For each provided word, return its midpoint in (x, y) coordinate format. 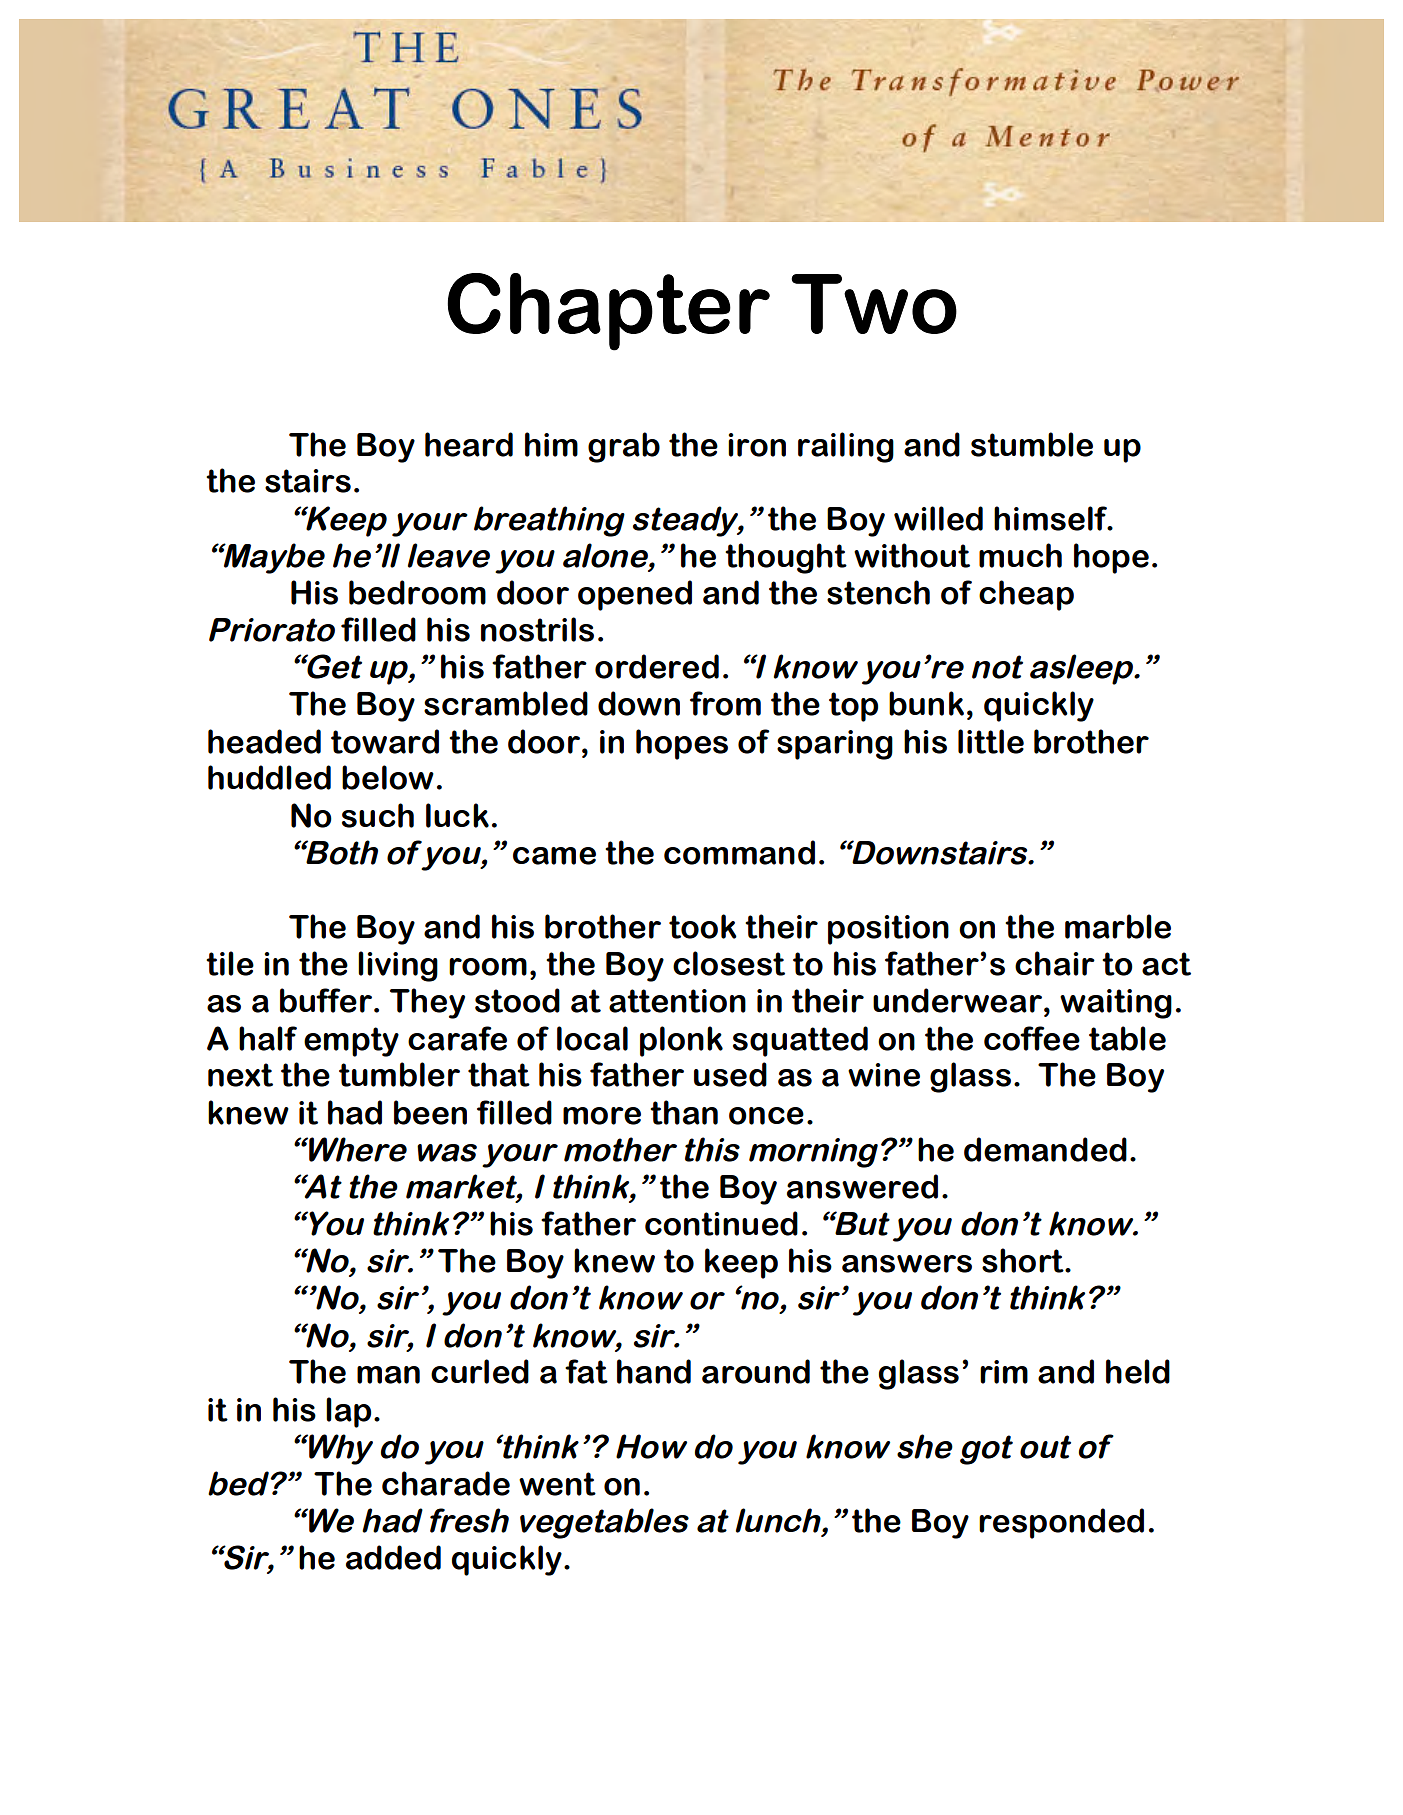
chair (1055, 963)
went (557, 1484)
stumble (1032, 444)
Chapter (608, 312)
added (393, 1557)
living (398, 966)
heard (469, 444)
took (703, 926)
